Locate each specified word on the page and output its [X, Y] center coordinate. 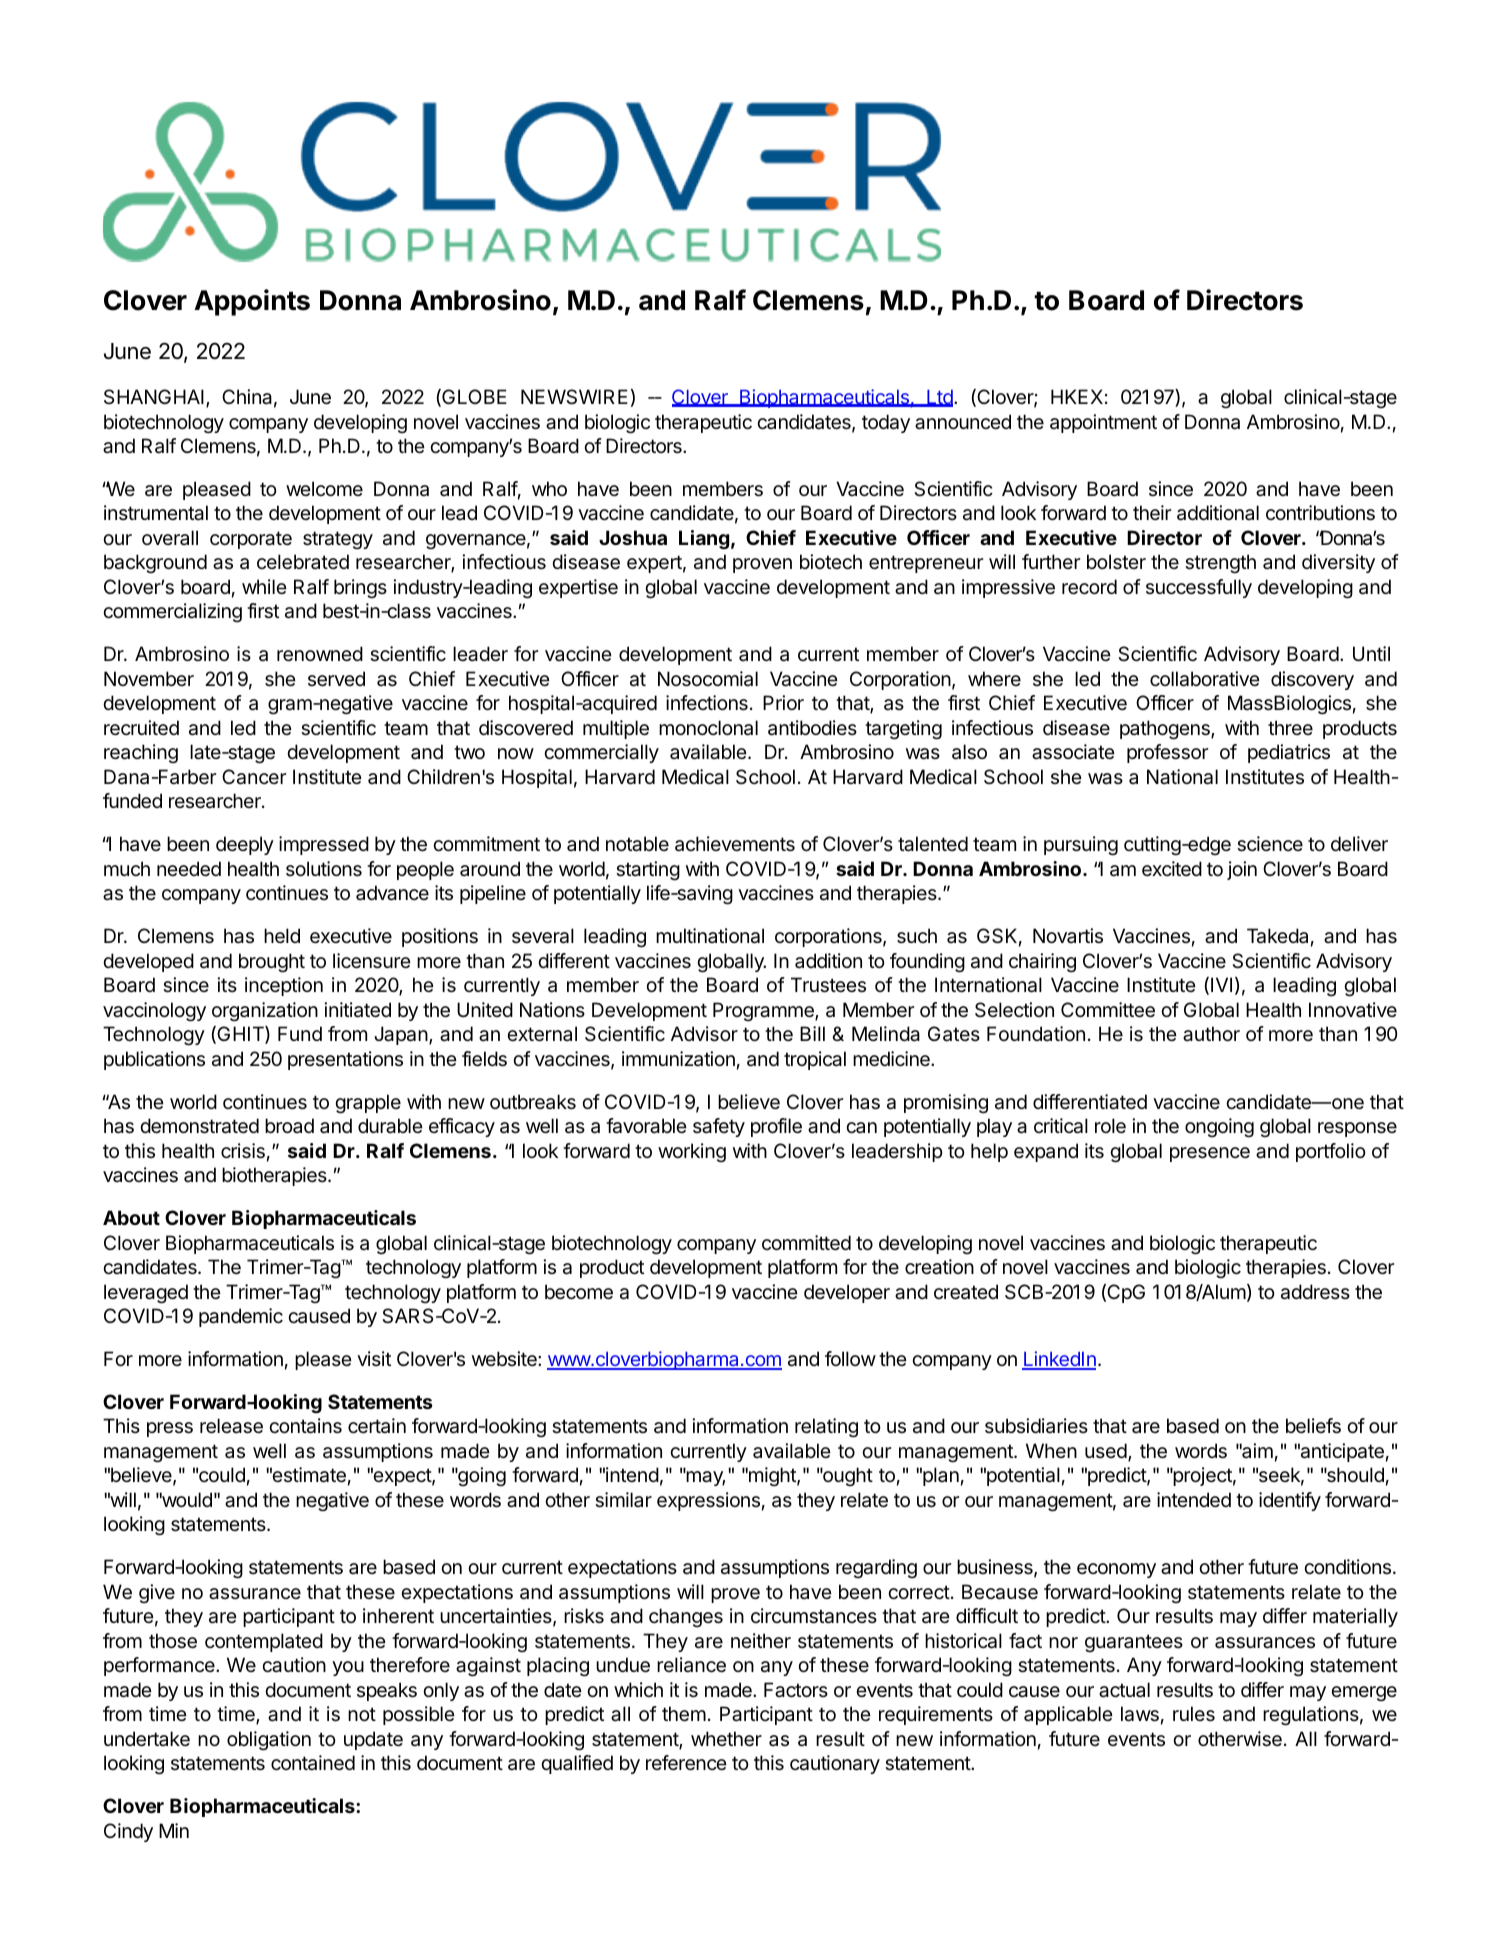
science [1270, 844]
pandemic [241, 1317]
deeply [245, 845]
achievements [735, 844]
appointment [1103, 423]
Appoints [252, 302]
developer [847, 1293]
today [886, 423]
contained [313, 1763]
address [1315, 1292]
